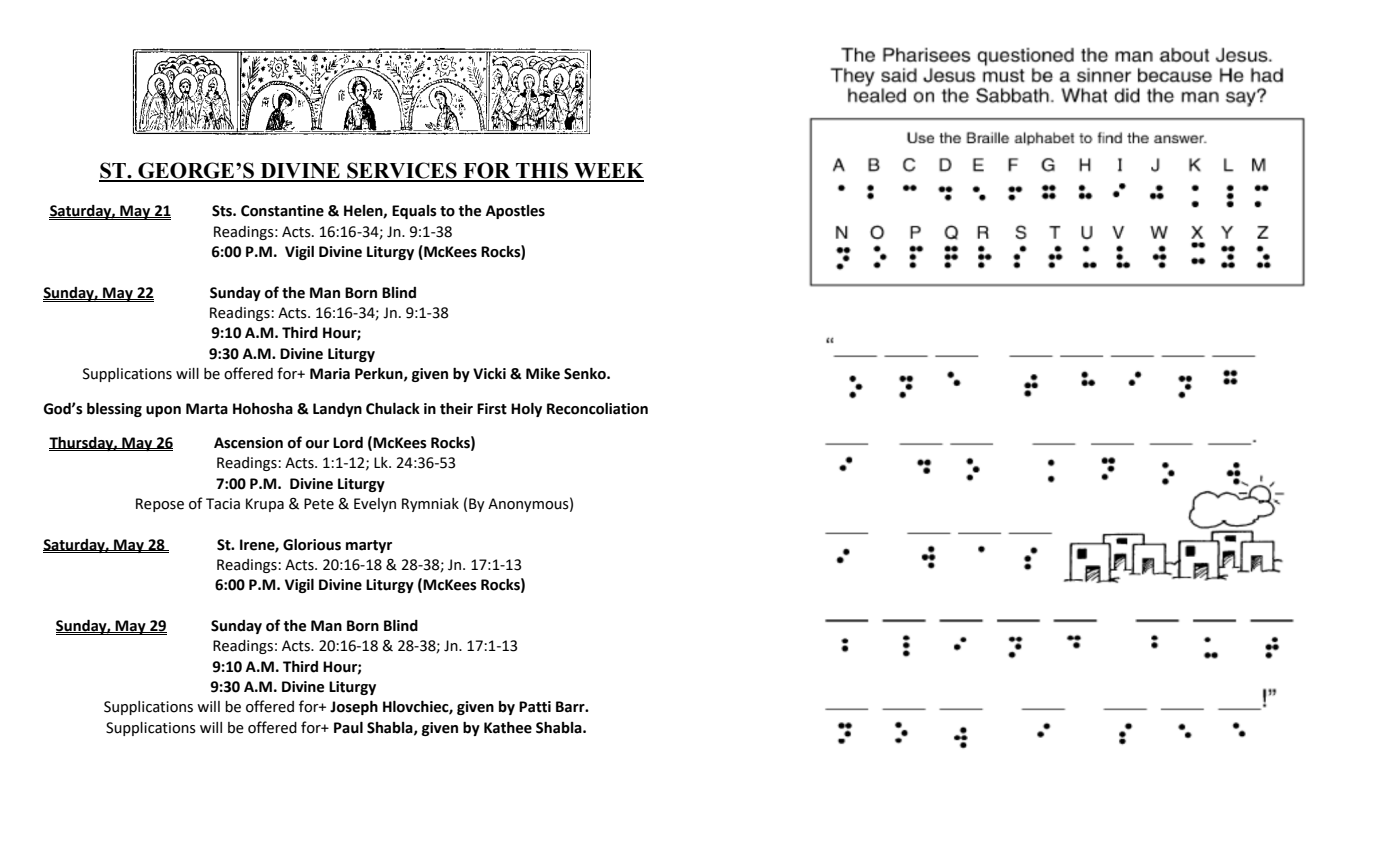  What do you see at coordinates (348, 442) in the document?
I see `Lord` at bounding box center [348, 442].
